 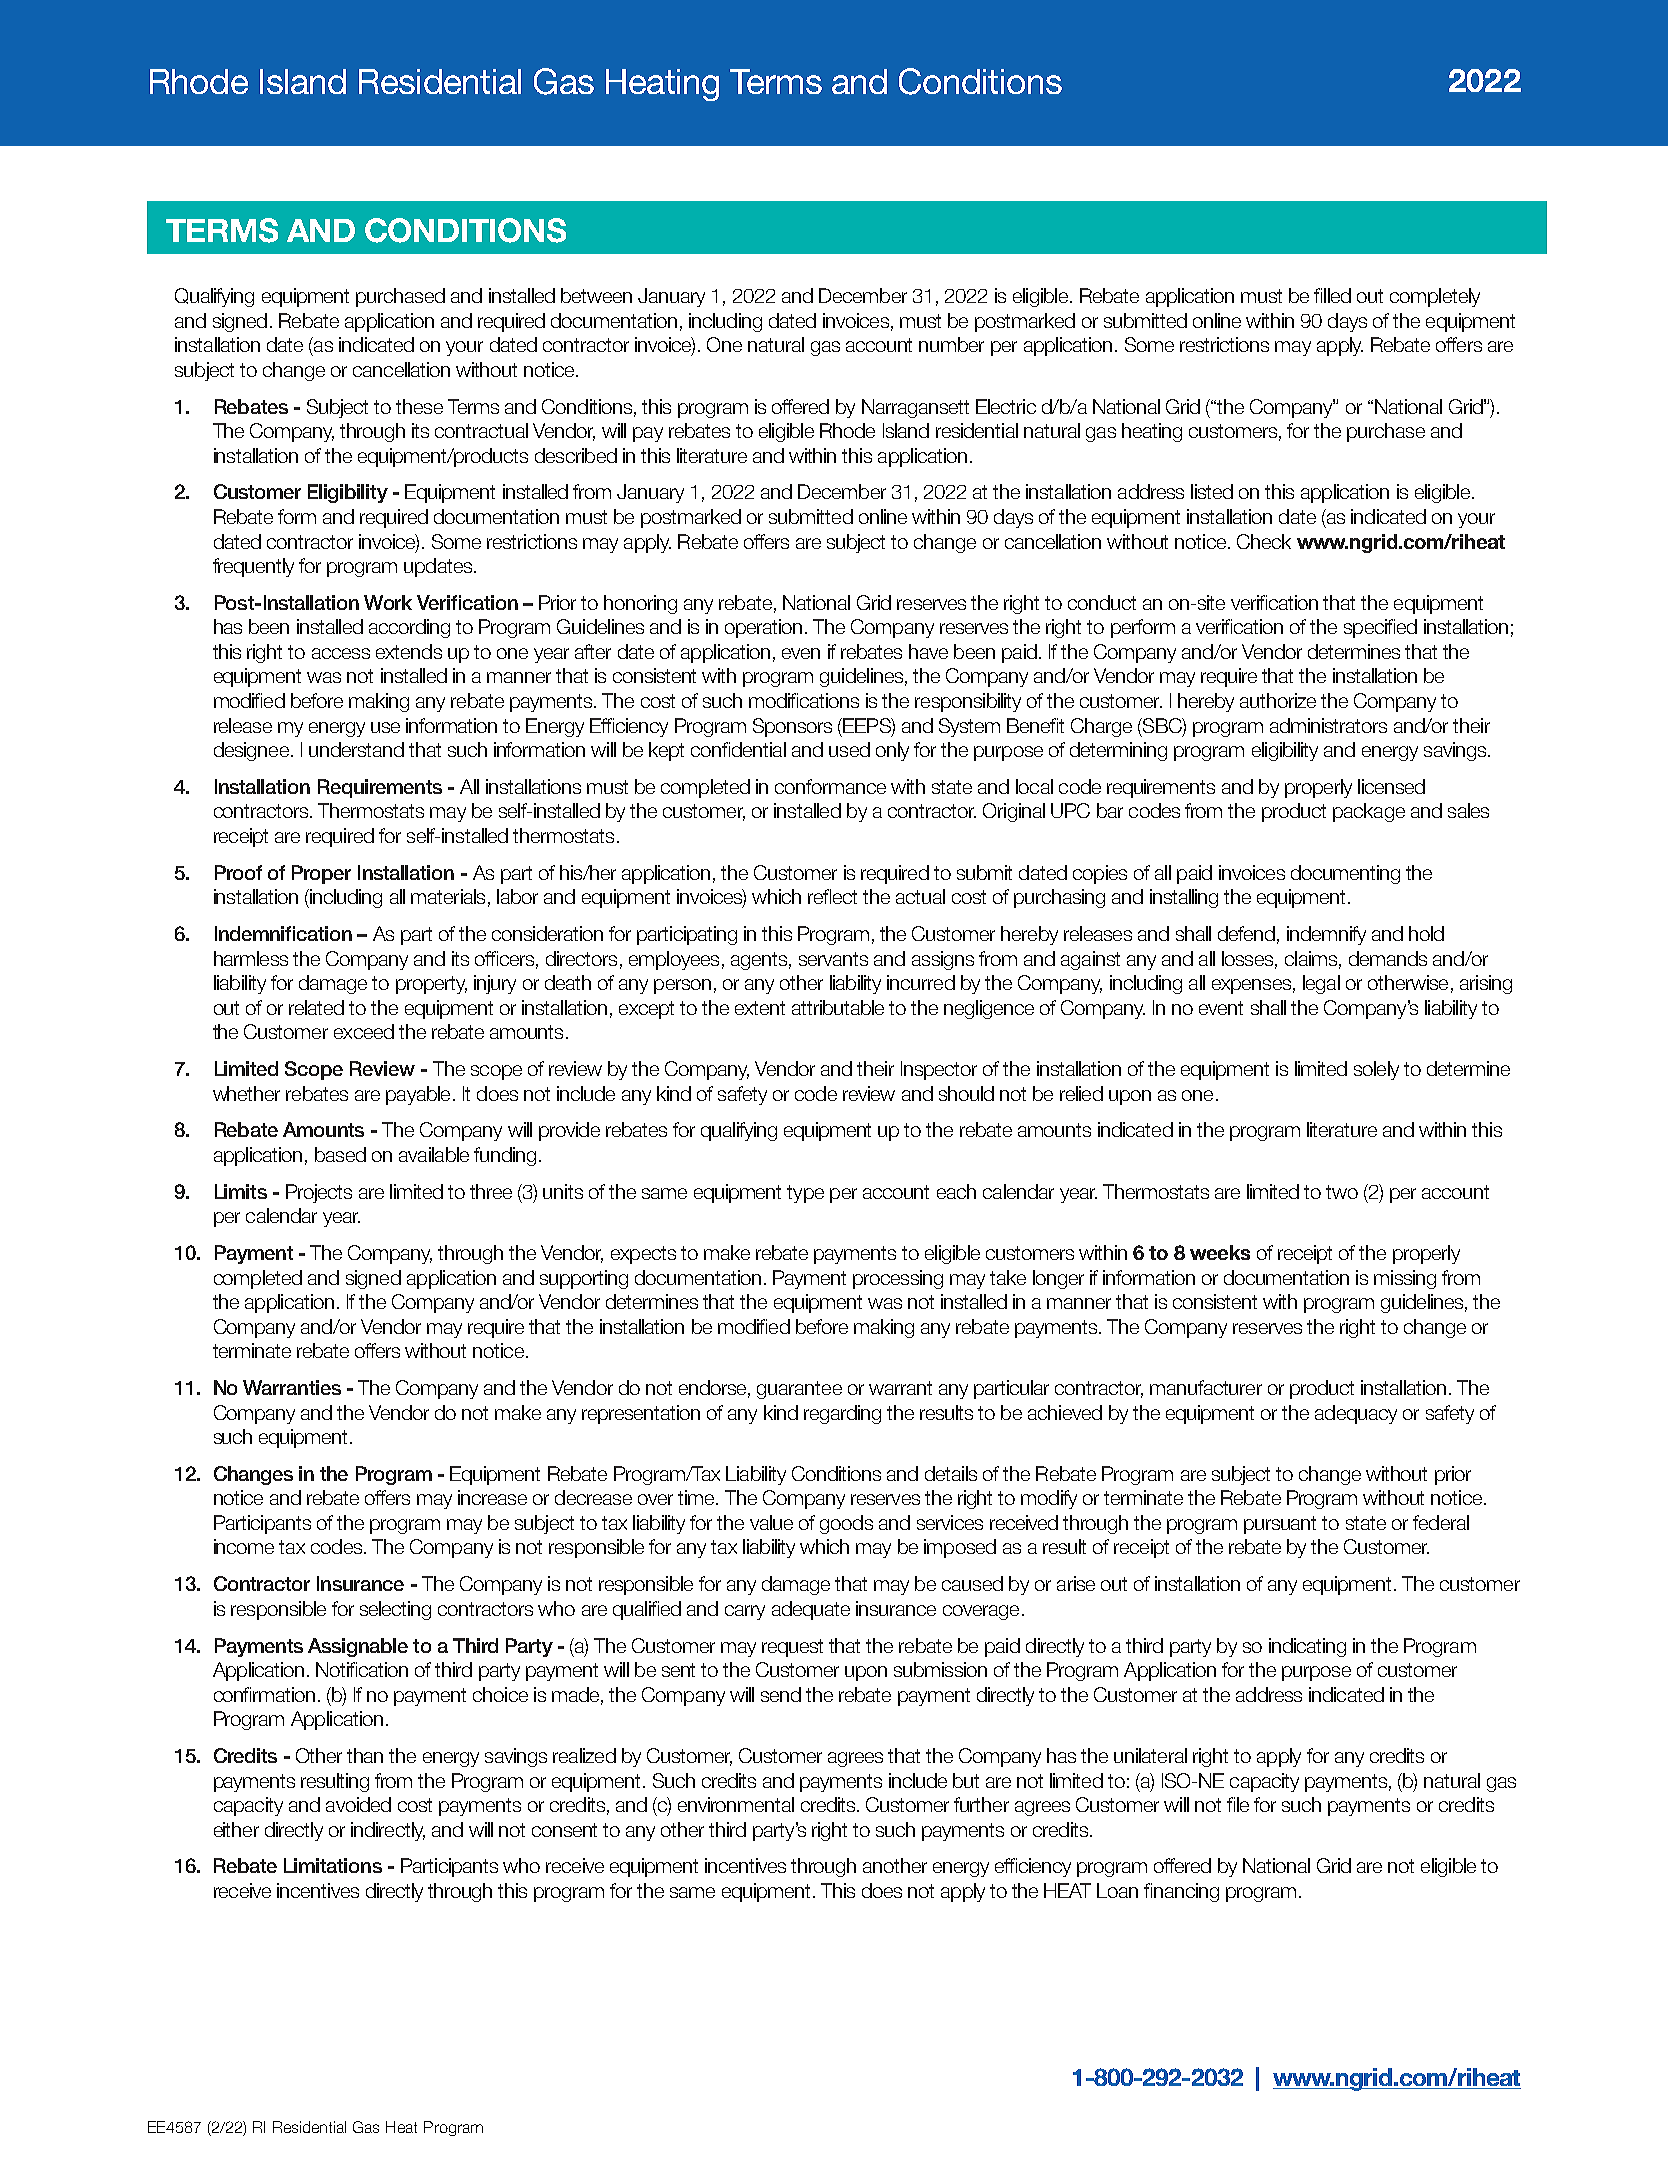 I want to click on filled, so click(x=1332, y=295).
